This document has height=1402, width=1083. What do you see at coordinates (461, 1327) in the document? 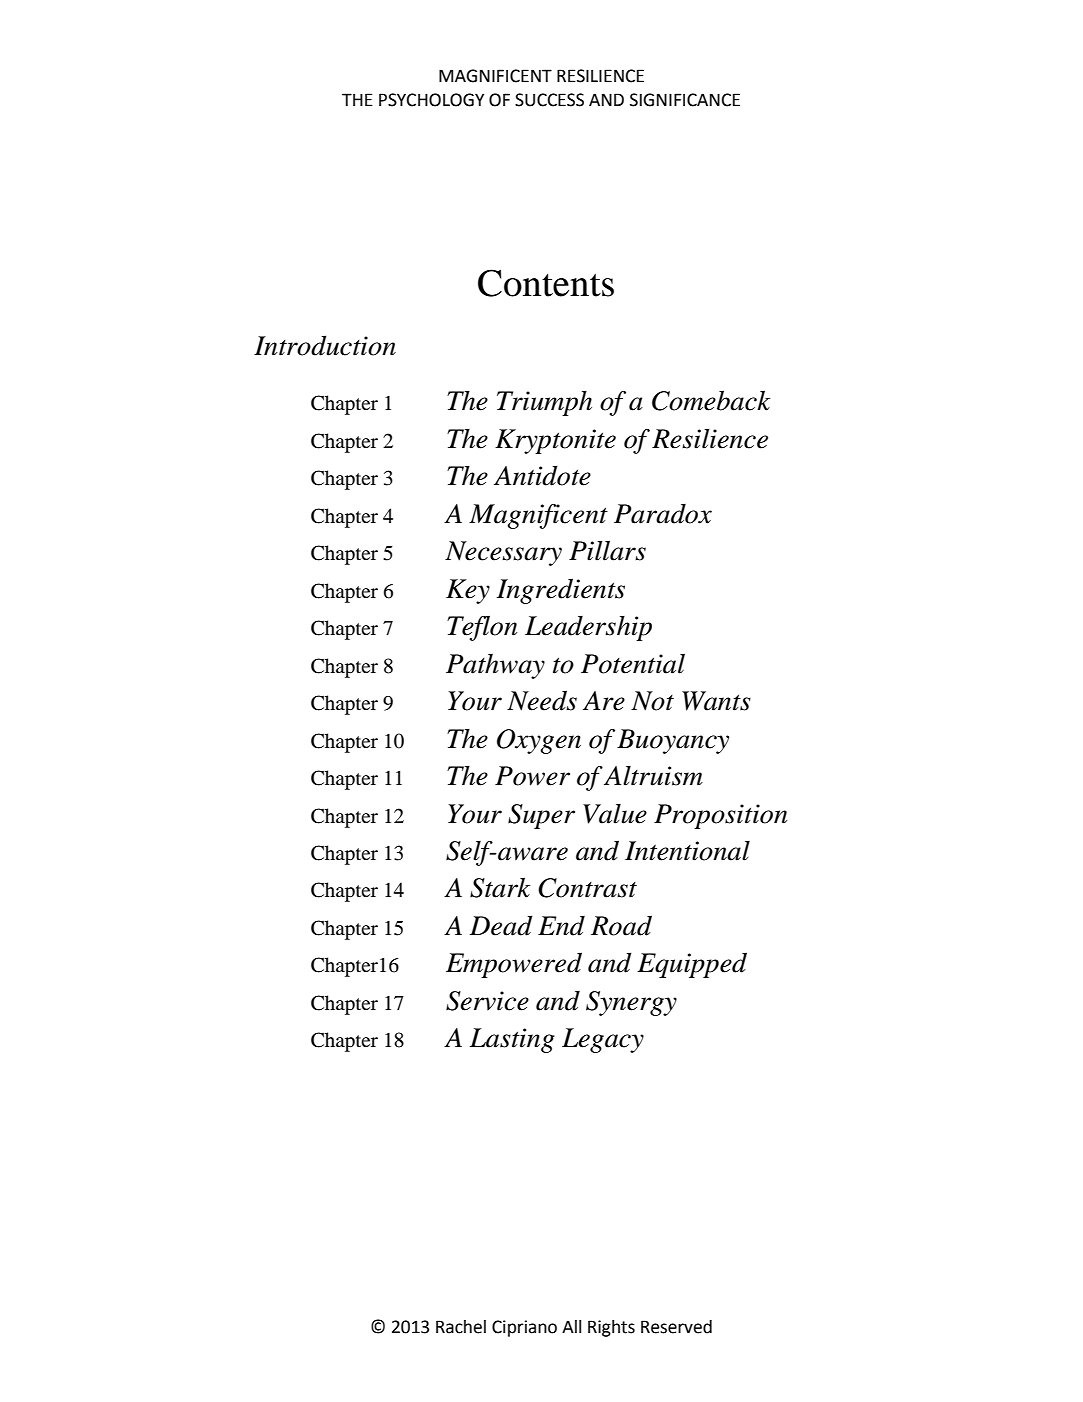
I see `Rachel` at bounding box center [461, 1327].
